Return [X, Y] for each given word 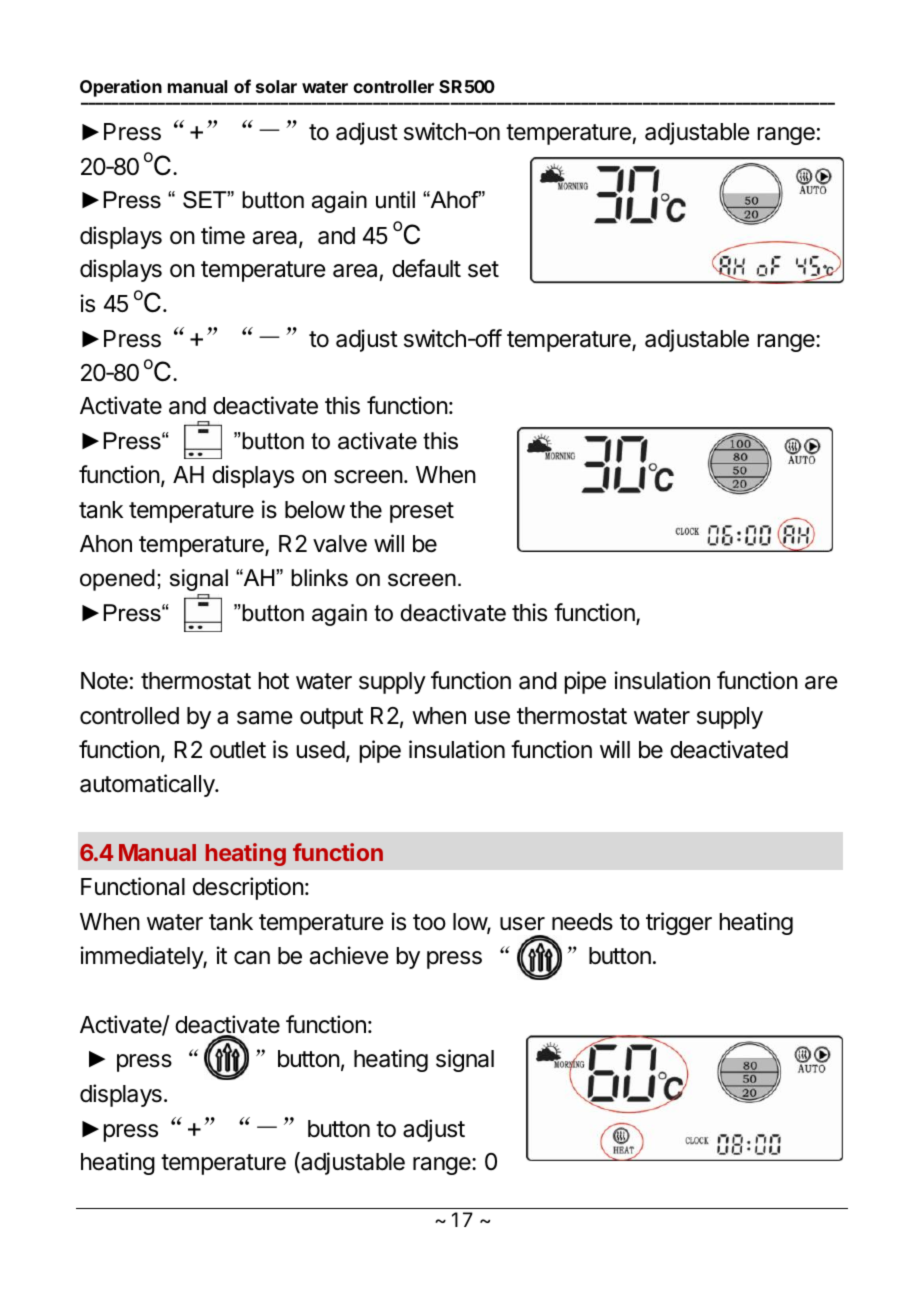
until [395, 200]
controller [393, 86]
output [331, 718]
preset [422, 512]
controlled [129, 716]
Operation [121, 88]
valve [340, 544]
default [426, 268]
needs [582, 922]
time [223, 235]
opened [117, 580]
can [252, 958]
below [315, 510]
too [429, 922]
